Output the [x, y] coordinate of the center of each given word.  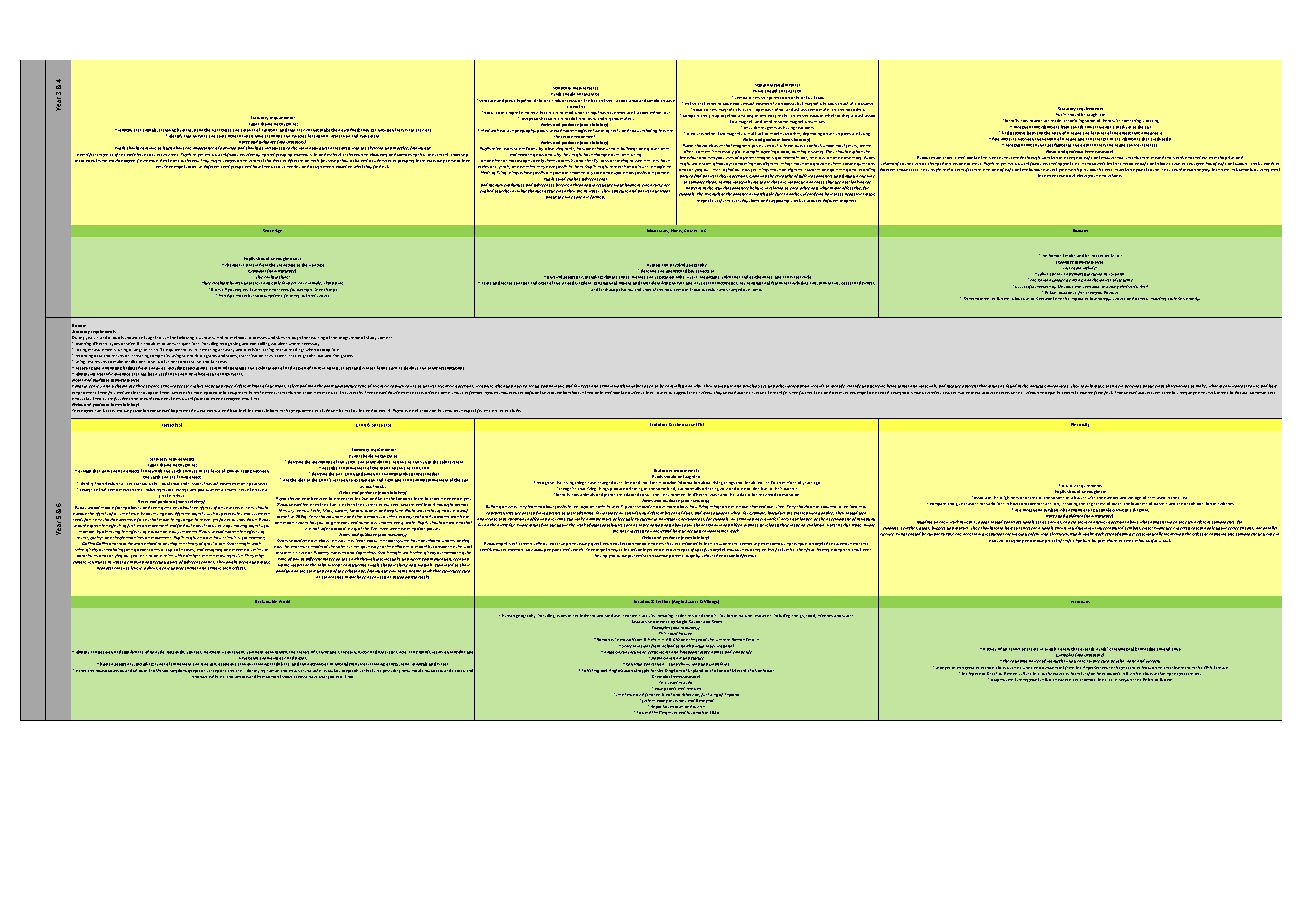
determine [163, 555]
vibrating [1151, 121]
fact [1108, 393]
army [1128, 280]
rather [789, 548]
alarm [1112, 540]
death [698, 712]
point [1034, 680]
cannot [312, 130]
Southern [255, 652]
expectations [266, 410]
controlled [674, 386]
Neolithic [220, 283]
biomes [638, 277]
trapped [641, 112]
